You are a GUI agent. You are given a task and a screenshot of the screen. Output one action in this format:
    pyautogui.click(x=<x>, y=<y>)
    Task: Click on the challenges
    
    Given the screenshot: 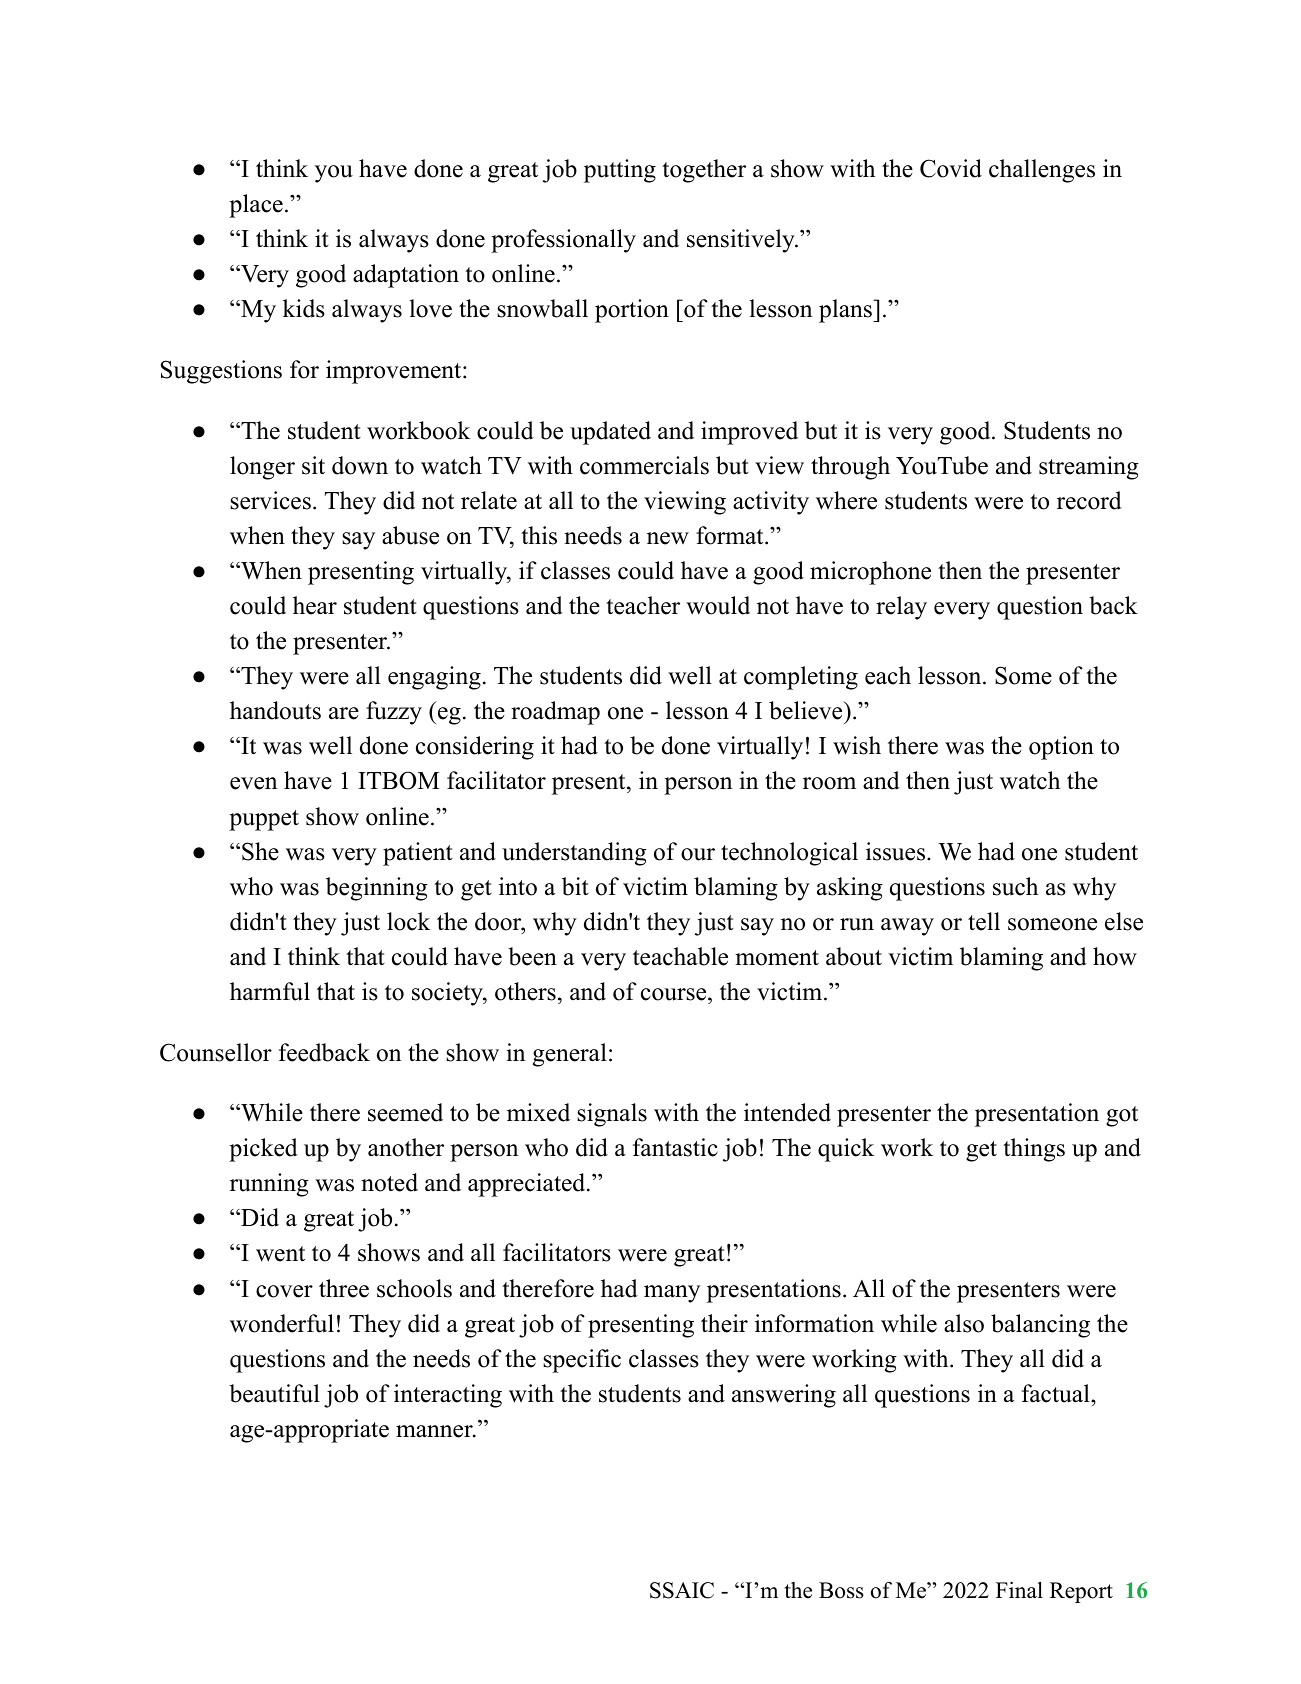 What is the action you would take?
    pyautogui.click(x=1042, y=171)
